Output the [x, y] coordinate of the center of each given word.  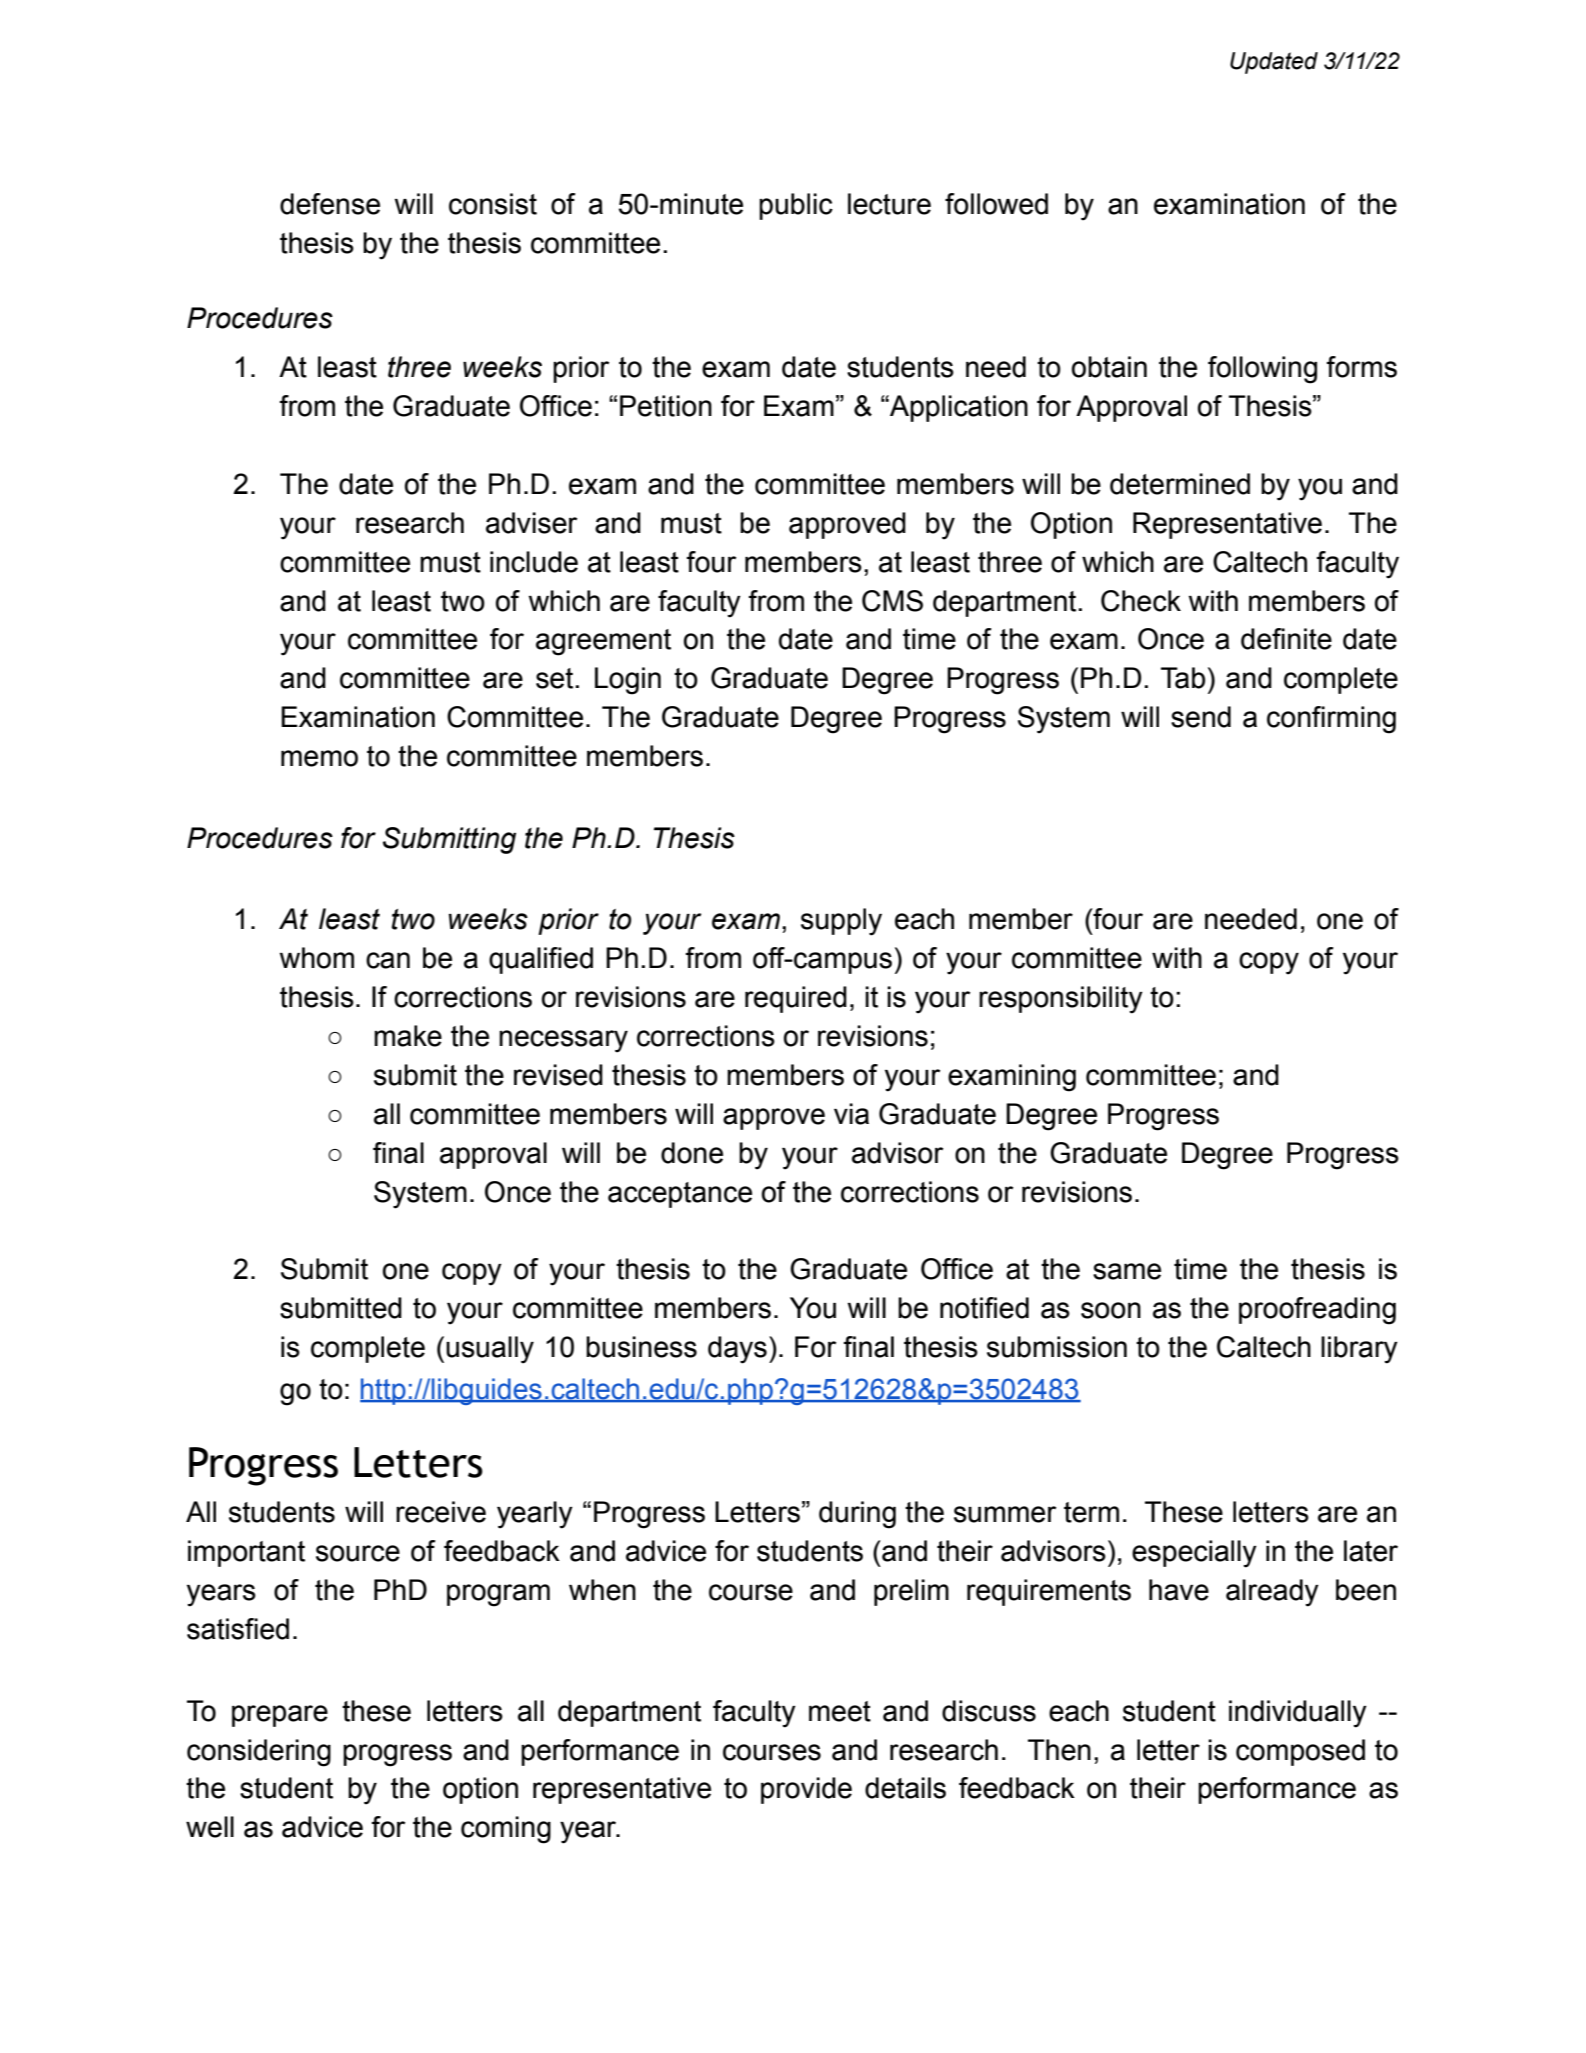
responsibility [1061, 1000]
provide [806, 1790]
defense [330, 204]
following [1262, 370]
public [796, 206]
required [796, 999]
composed [1300, 1752]
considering [259, 1753]
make [408, 1036]
